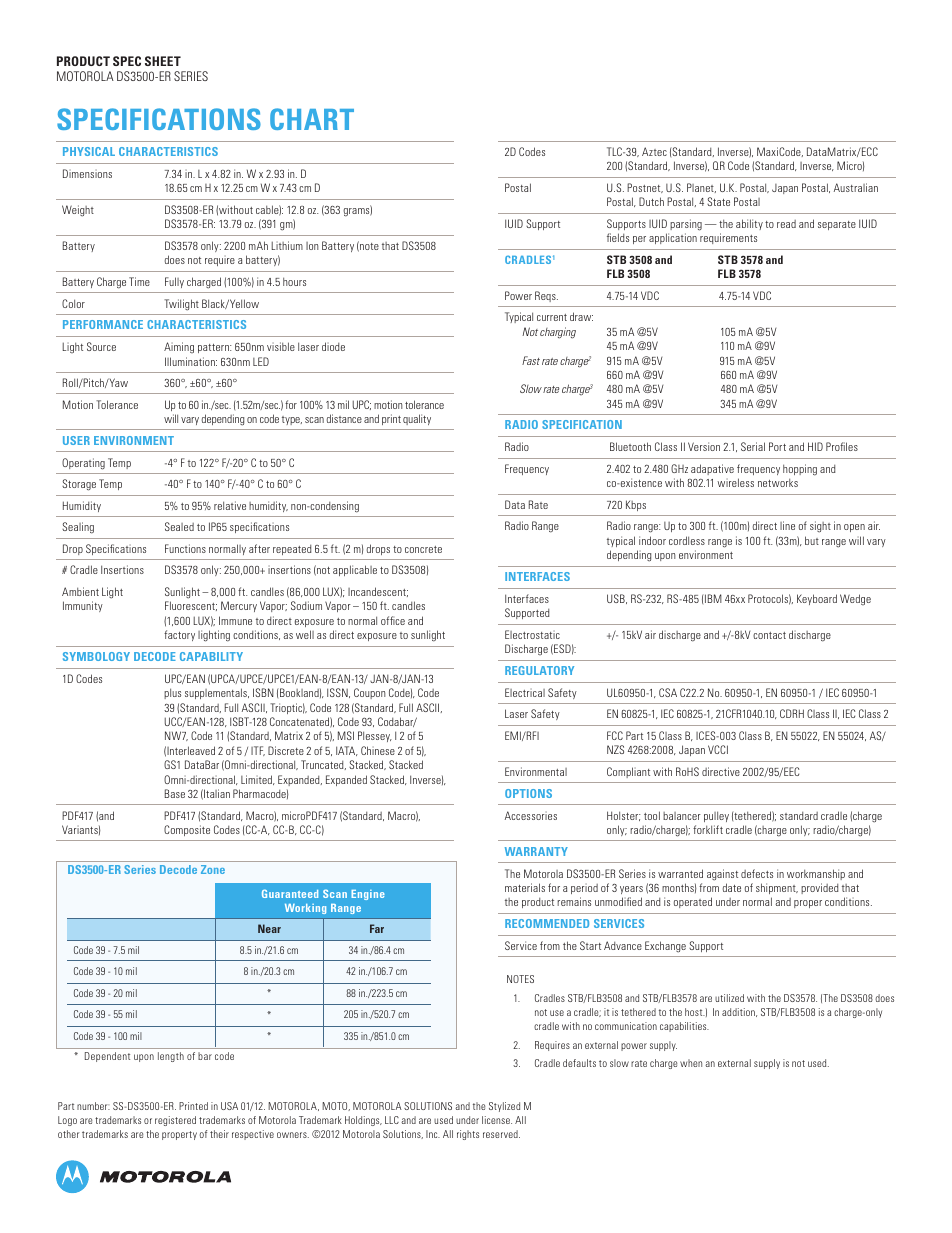 The image size is (952, 1233). What do you see at coordinates (163, 61) in the screenshot?
I see `SHEET` at bounding box center [163, 61].
